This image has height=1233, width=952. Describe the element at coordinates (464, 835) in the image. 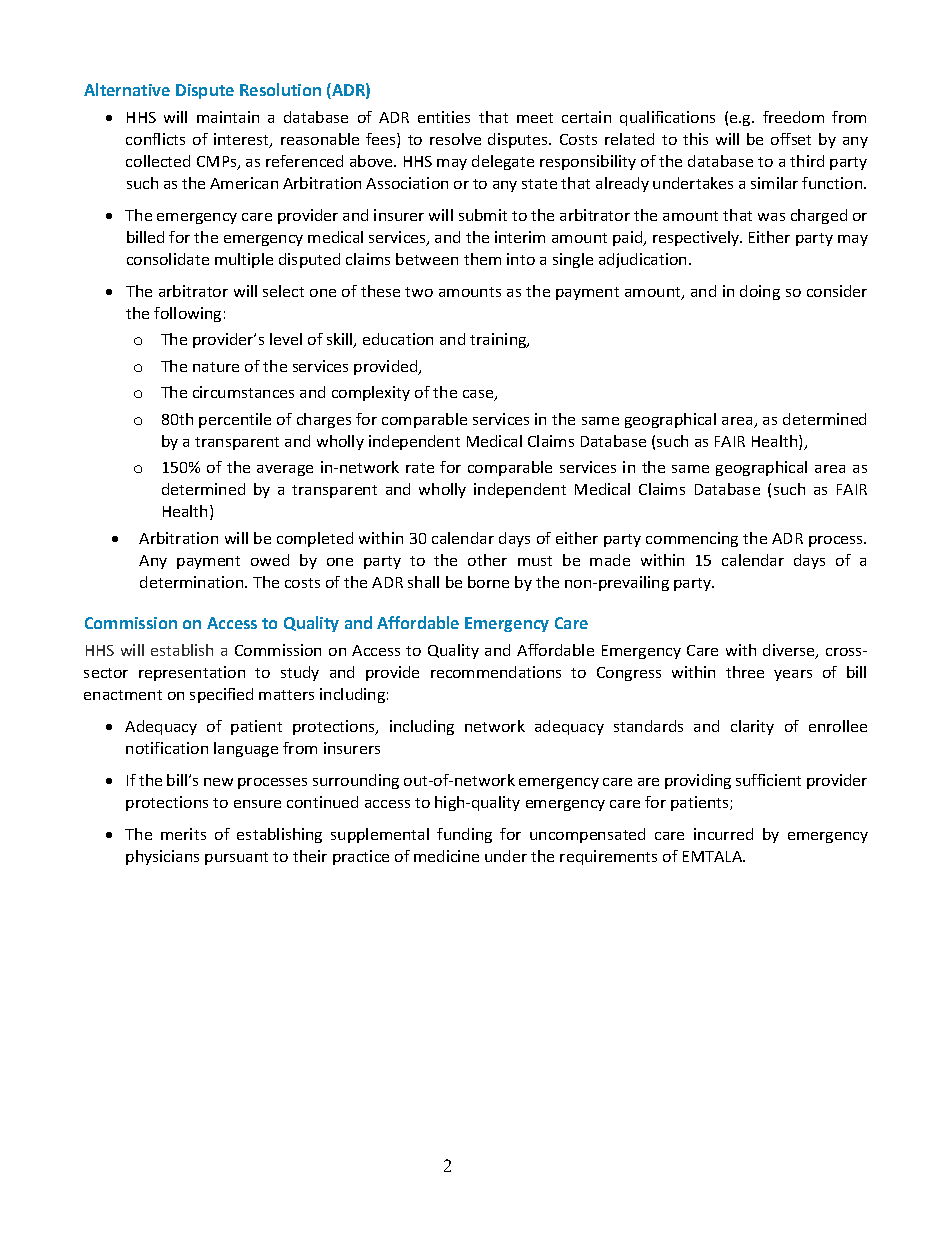

I see `funding` at that location.
